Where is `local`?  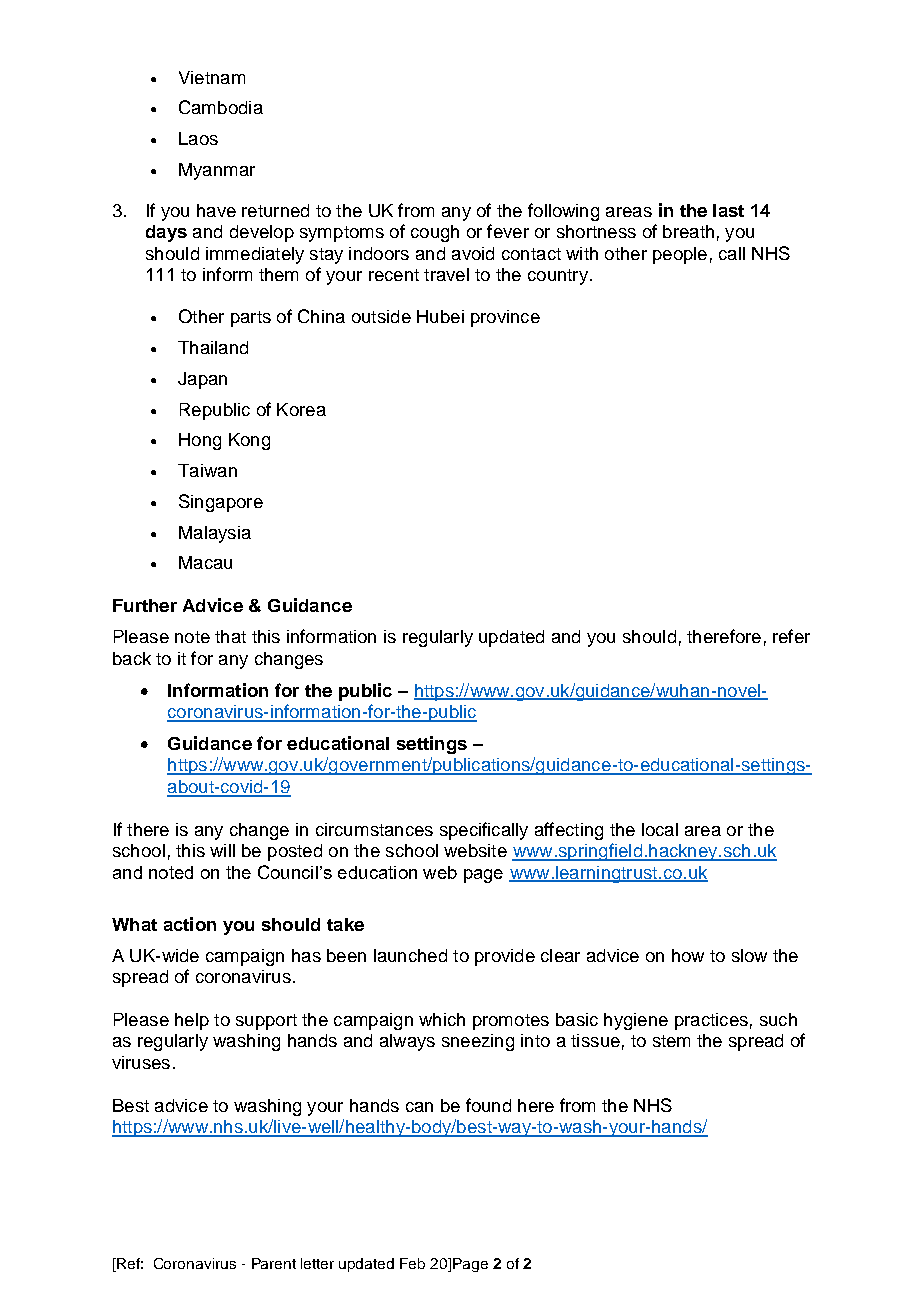 local is located at coordinates (660, 829).
